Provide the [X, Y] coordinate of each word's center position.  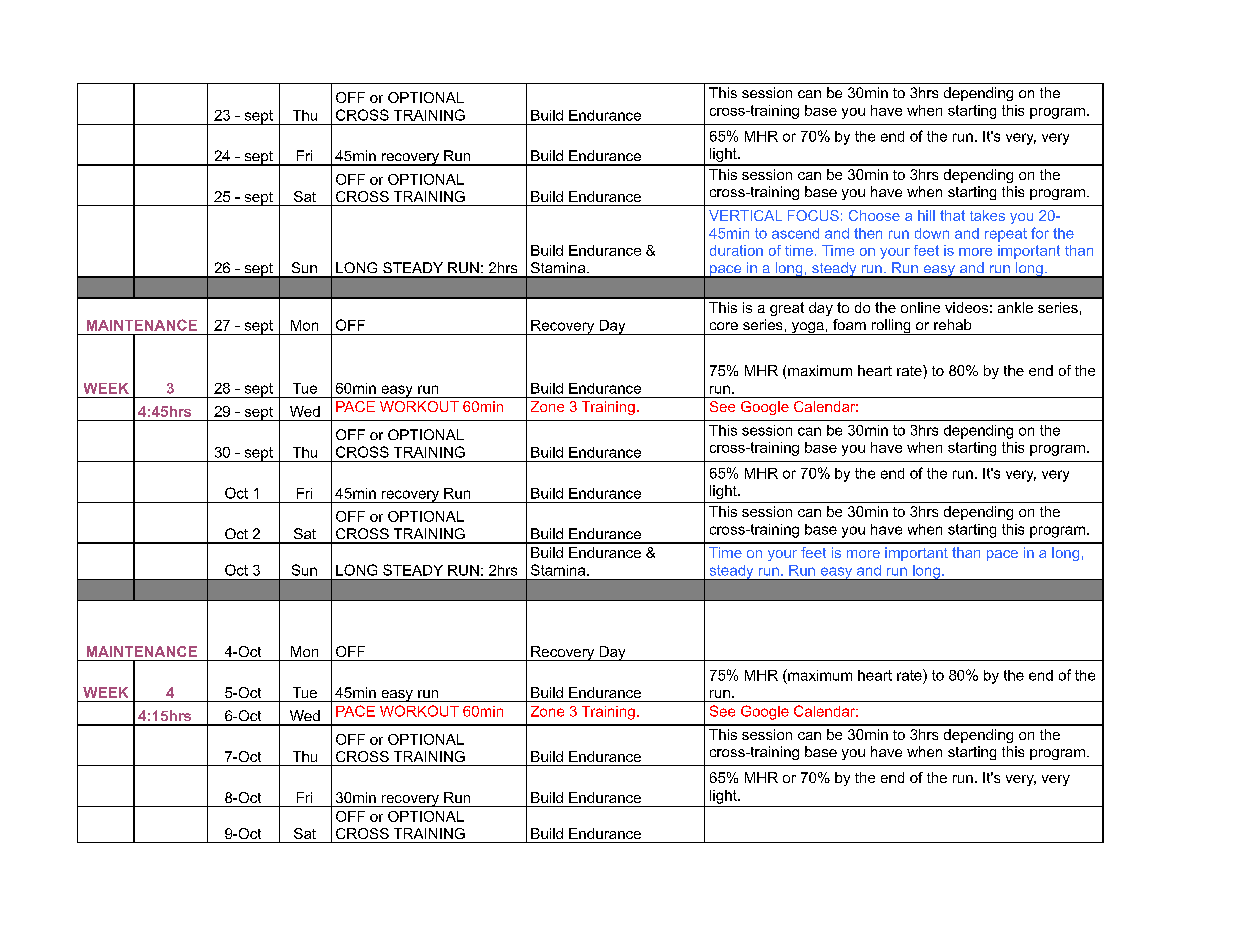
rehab [952, 324]
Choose [874, 215]
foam [849, 324]
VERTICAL [745, 215]
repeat [1006, 235]
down [932, 233]
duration [736, 250]
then [868, 233]
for [1040, 233]
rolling [891, 327]
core [724, 326]
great [787, 309]
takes [987, 215]
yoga [807, 328]
